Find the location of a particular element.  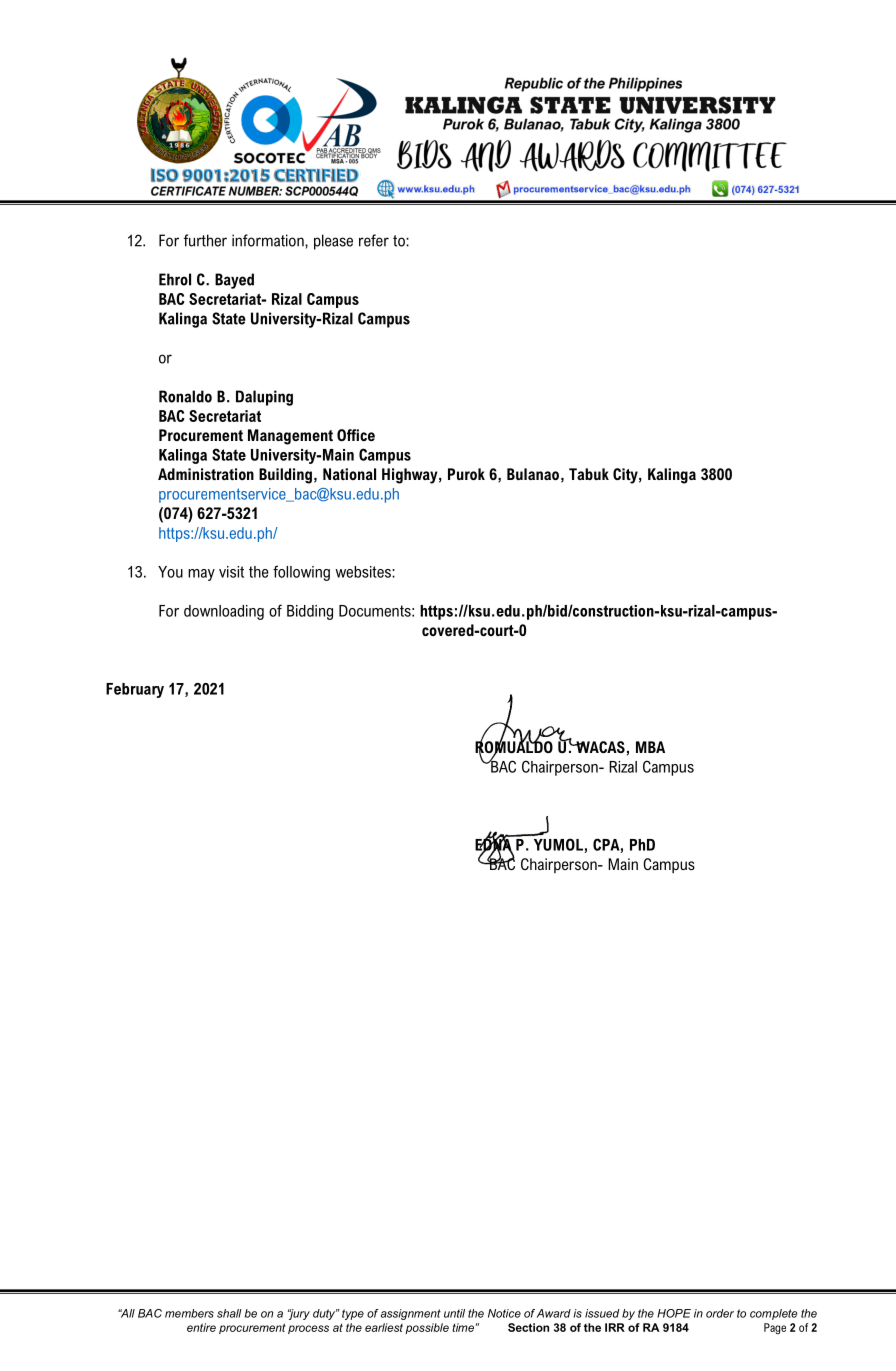

entire is located at coordinates (201, 1327).
